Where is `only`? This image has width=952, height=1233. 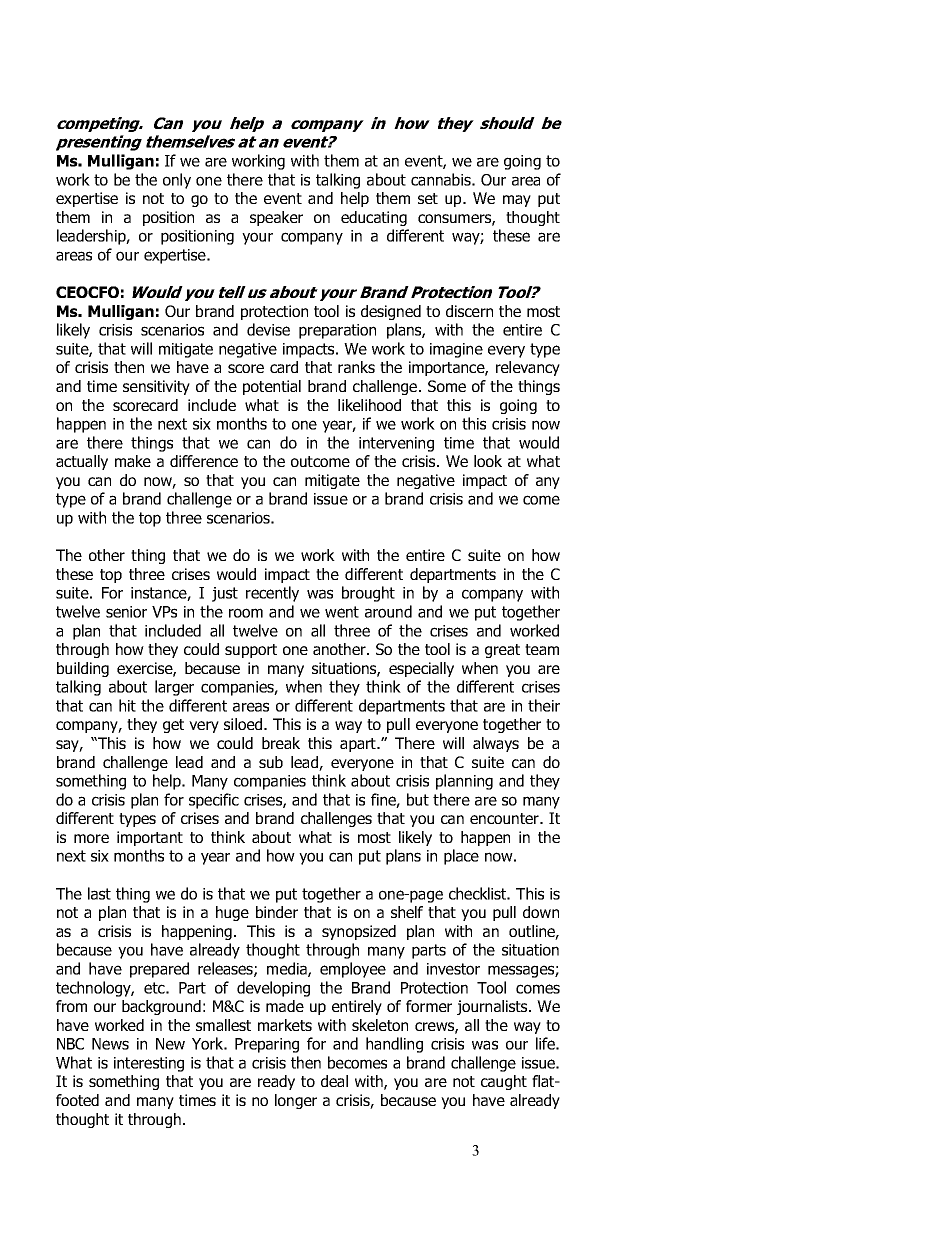
only is located at coordinates (177, 181).
